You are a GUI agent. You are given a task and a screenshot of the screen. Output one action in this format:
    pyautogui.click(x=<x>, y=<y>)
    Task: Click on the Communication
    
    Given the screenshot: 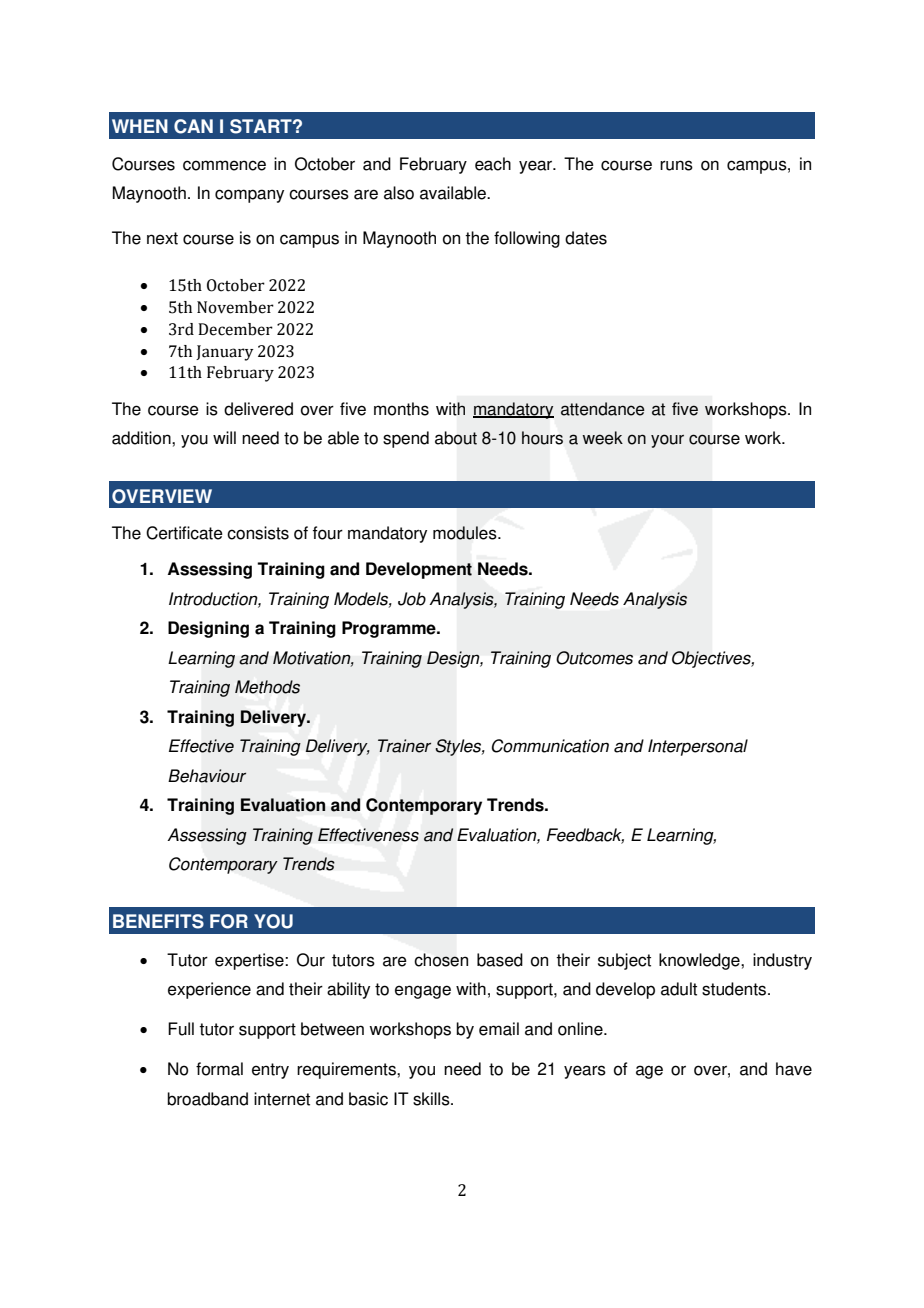 What is the action you would take?
    pyautogui.click(x=550, y=746)
